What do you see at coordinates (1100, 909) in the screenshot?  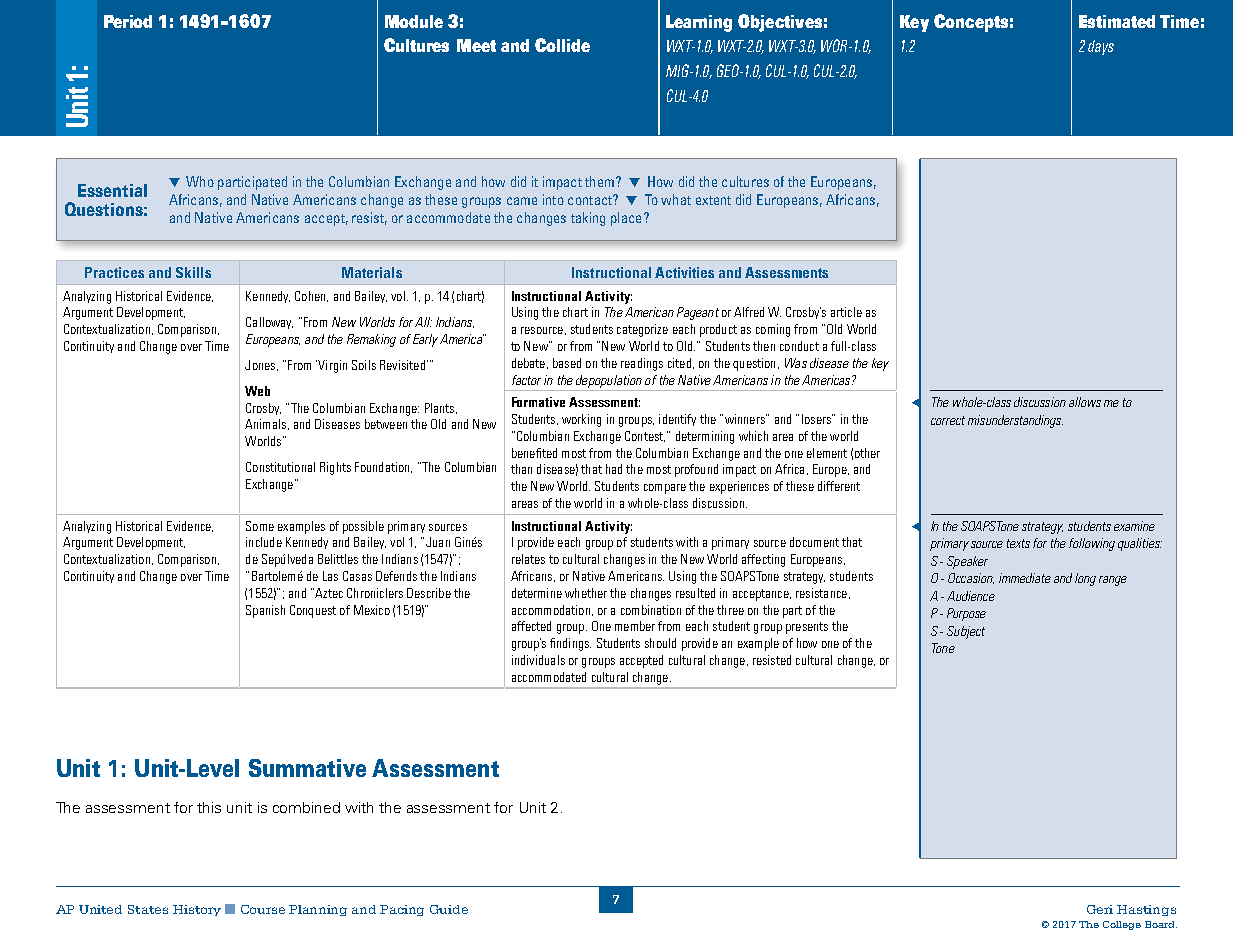 I see `Geri` at bounding box center [1100, 909].
